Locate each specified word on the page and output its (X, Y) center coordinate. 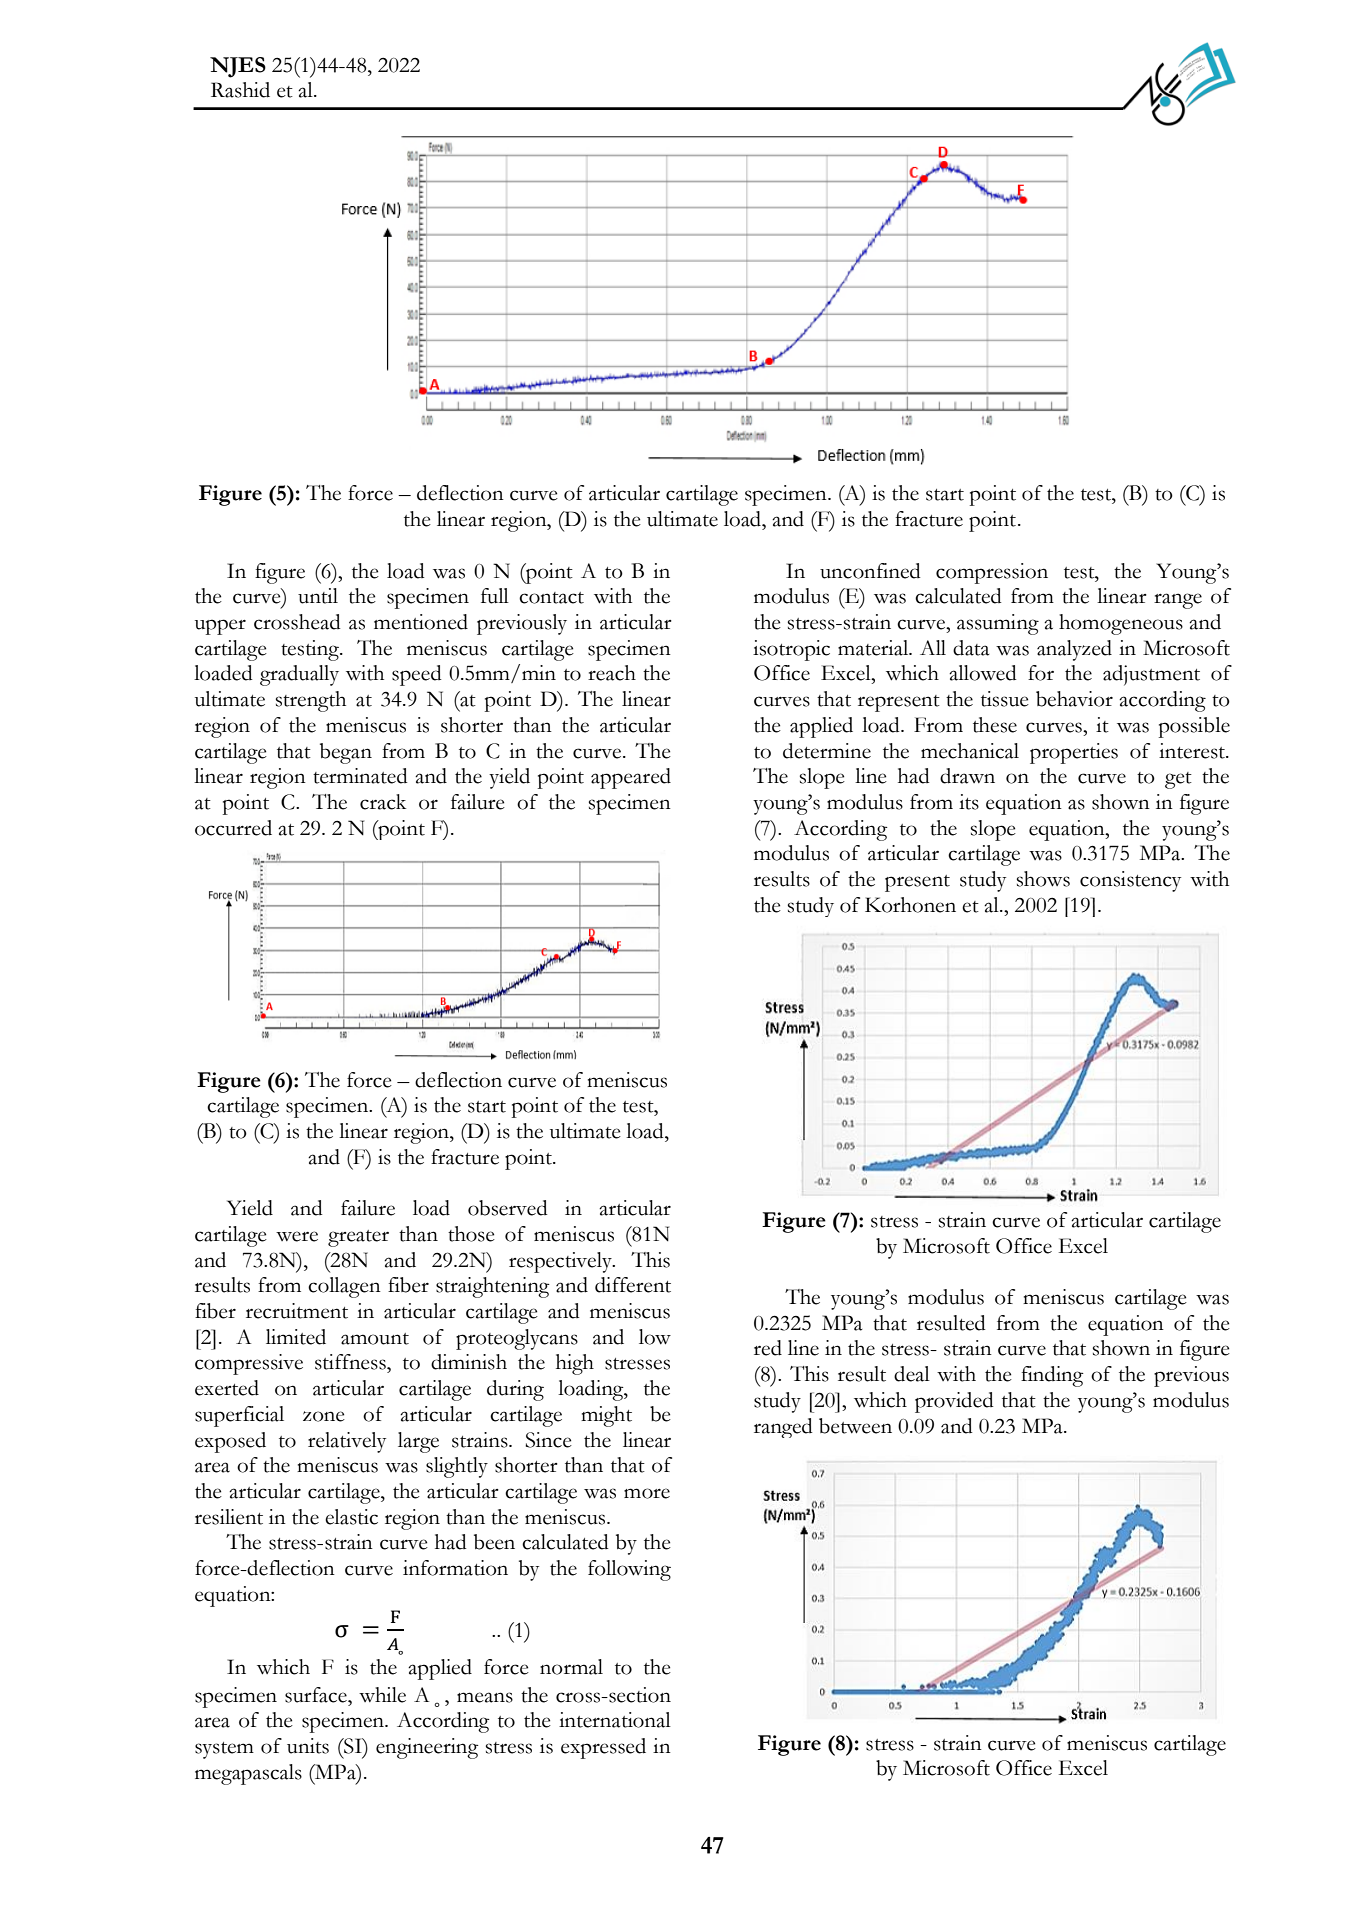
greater (358, 1238)
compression (992, 573)
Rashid (240, 90)
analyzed (1074, 650)
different (633, 1285)
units (308, 1746)
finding (1052, 1376)
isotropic (791, 650)
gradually (299, 675)
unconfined (870, 571)
